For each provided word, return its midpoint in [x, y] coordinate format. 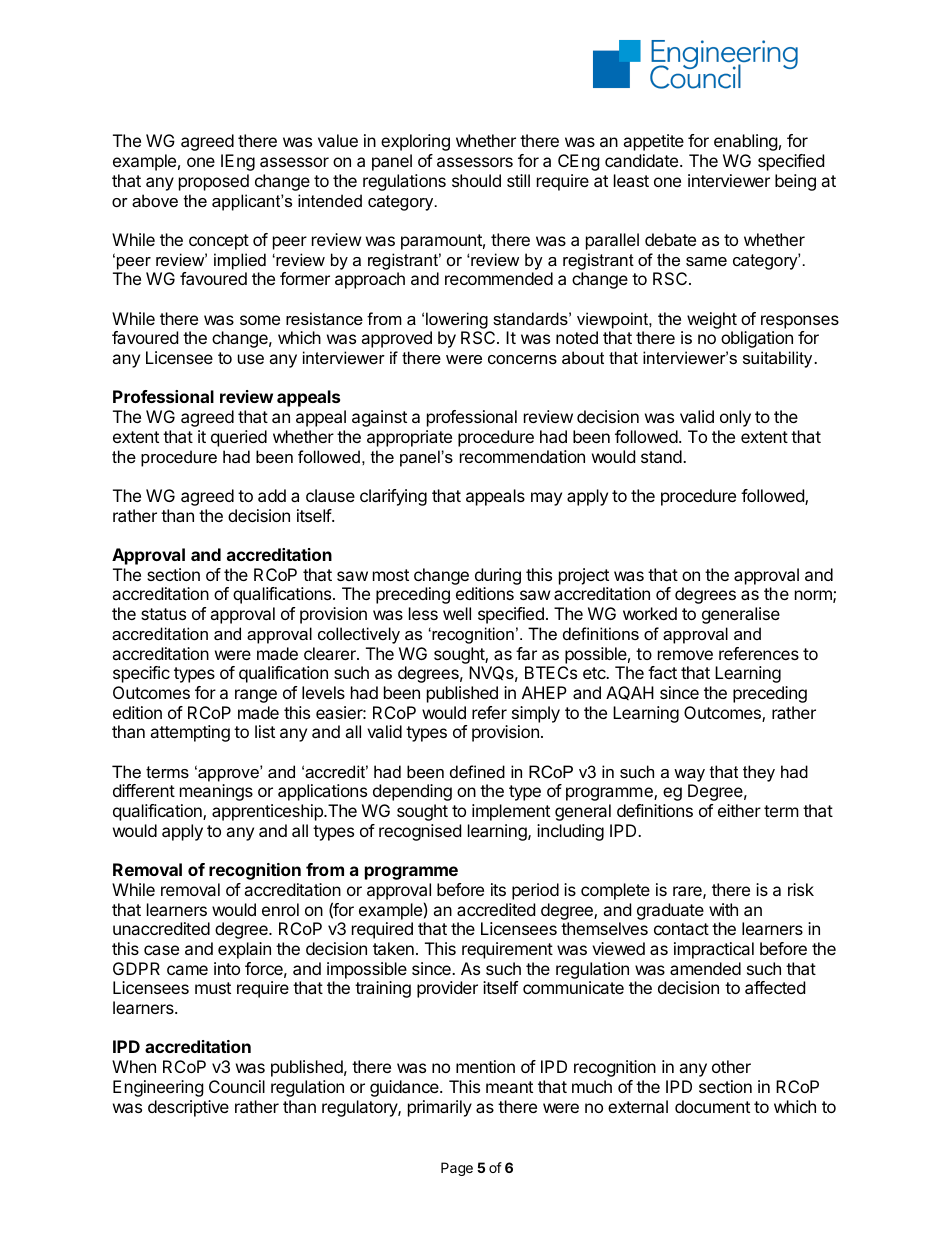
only [735, 418]
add [272, 495]
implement [511, 812]
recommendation [522, 456]
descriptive [188, 1108]
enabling [746, 142]
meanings [216, 792]
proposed [214, 182]
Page [457, 1169]
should [476, 180]
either [739, 810]
